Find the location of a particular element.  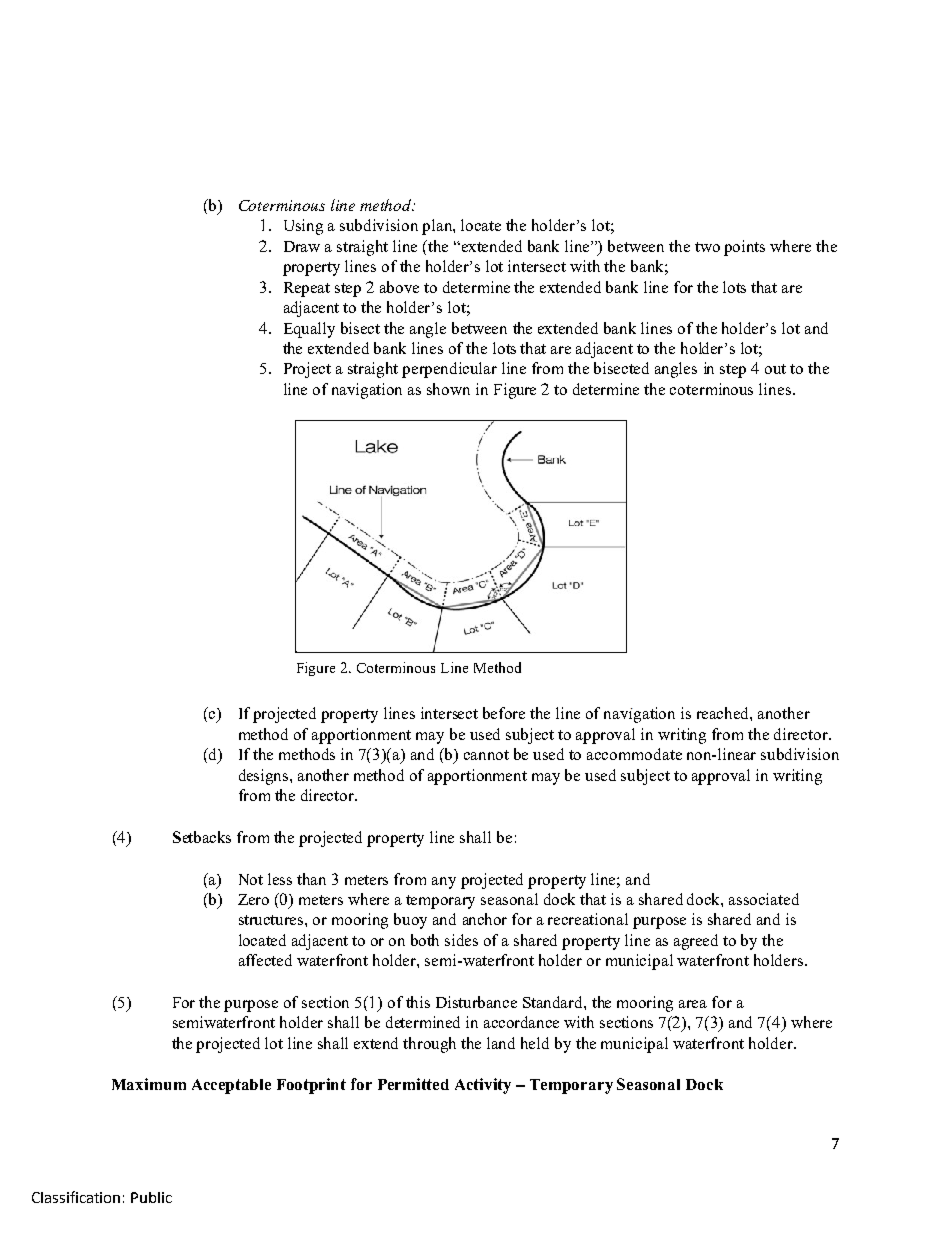

before is located at coordinates (504, 713).
